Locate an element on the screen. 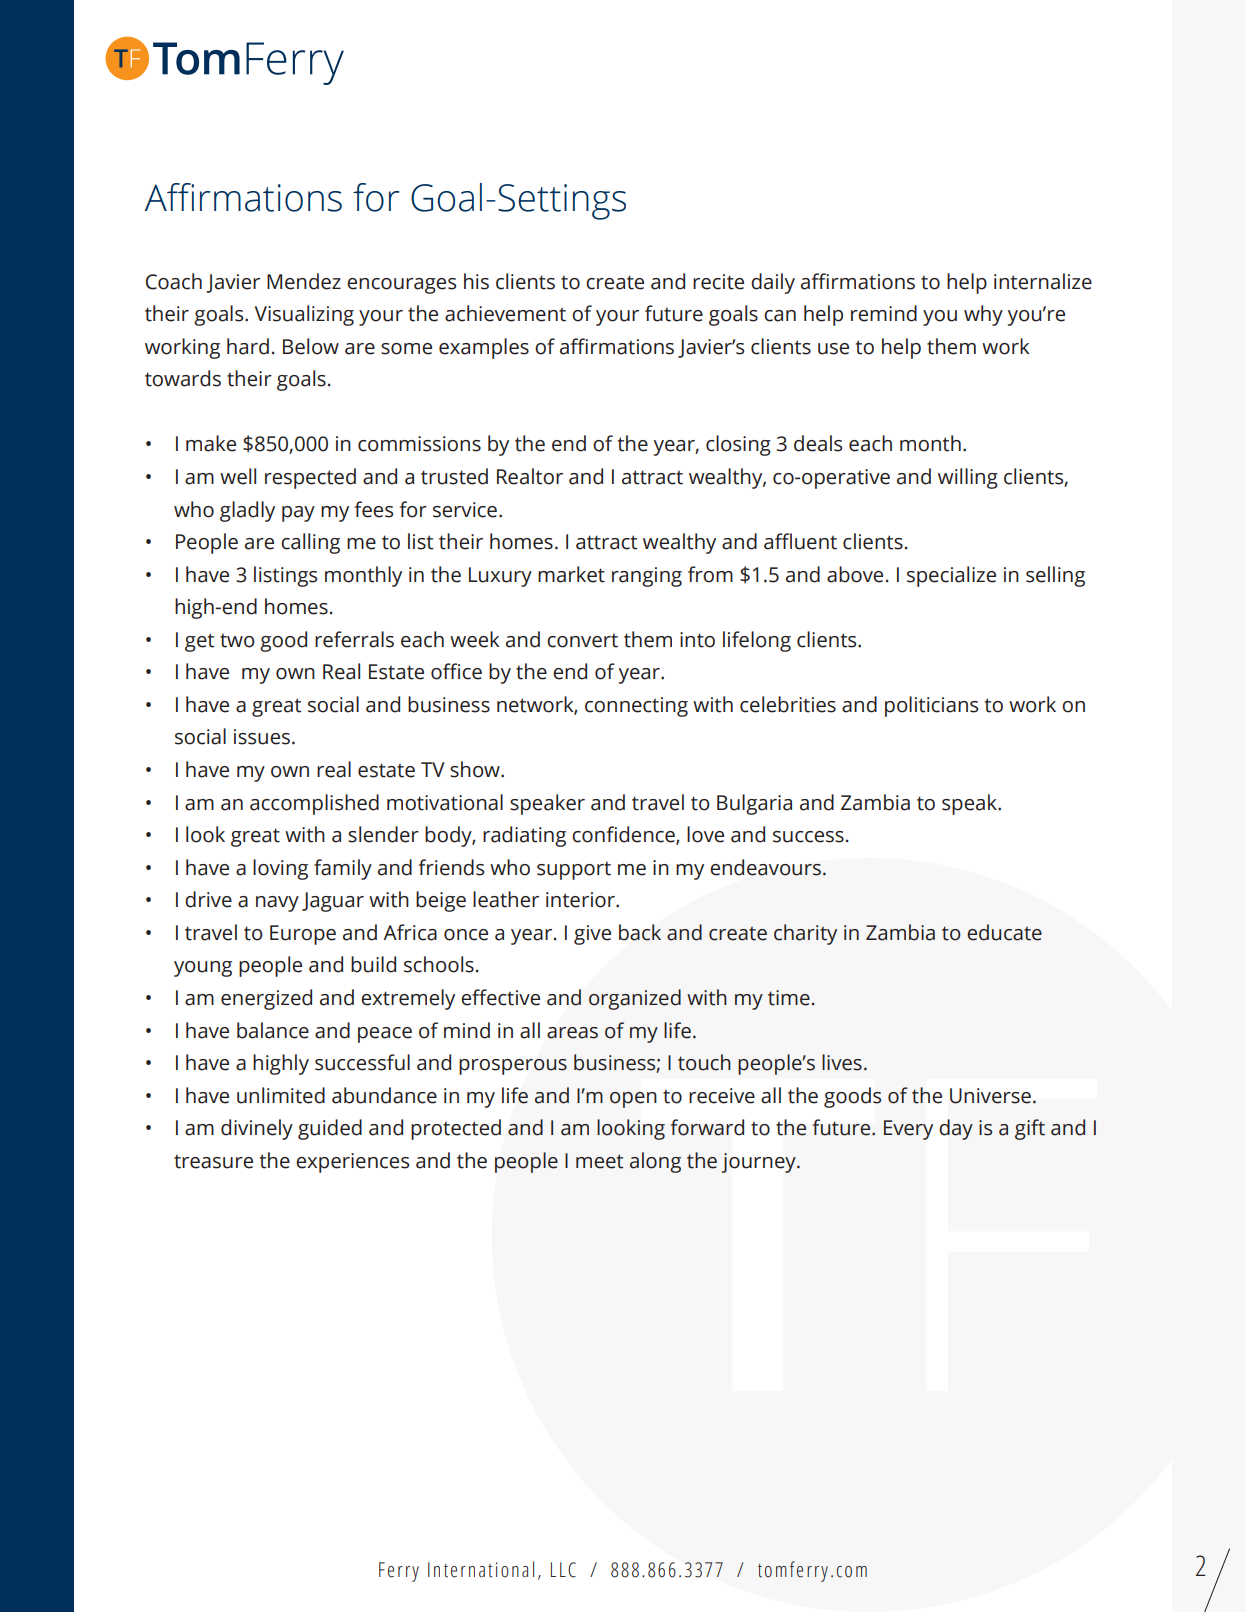 Image resolution: width=1246 pixels, height=1612 pixels. Europe is located at coordinates (303, 935).
